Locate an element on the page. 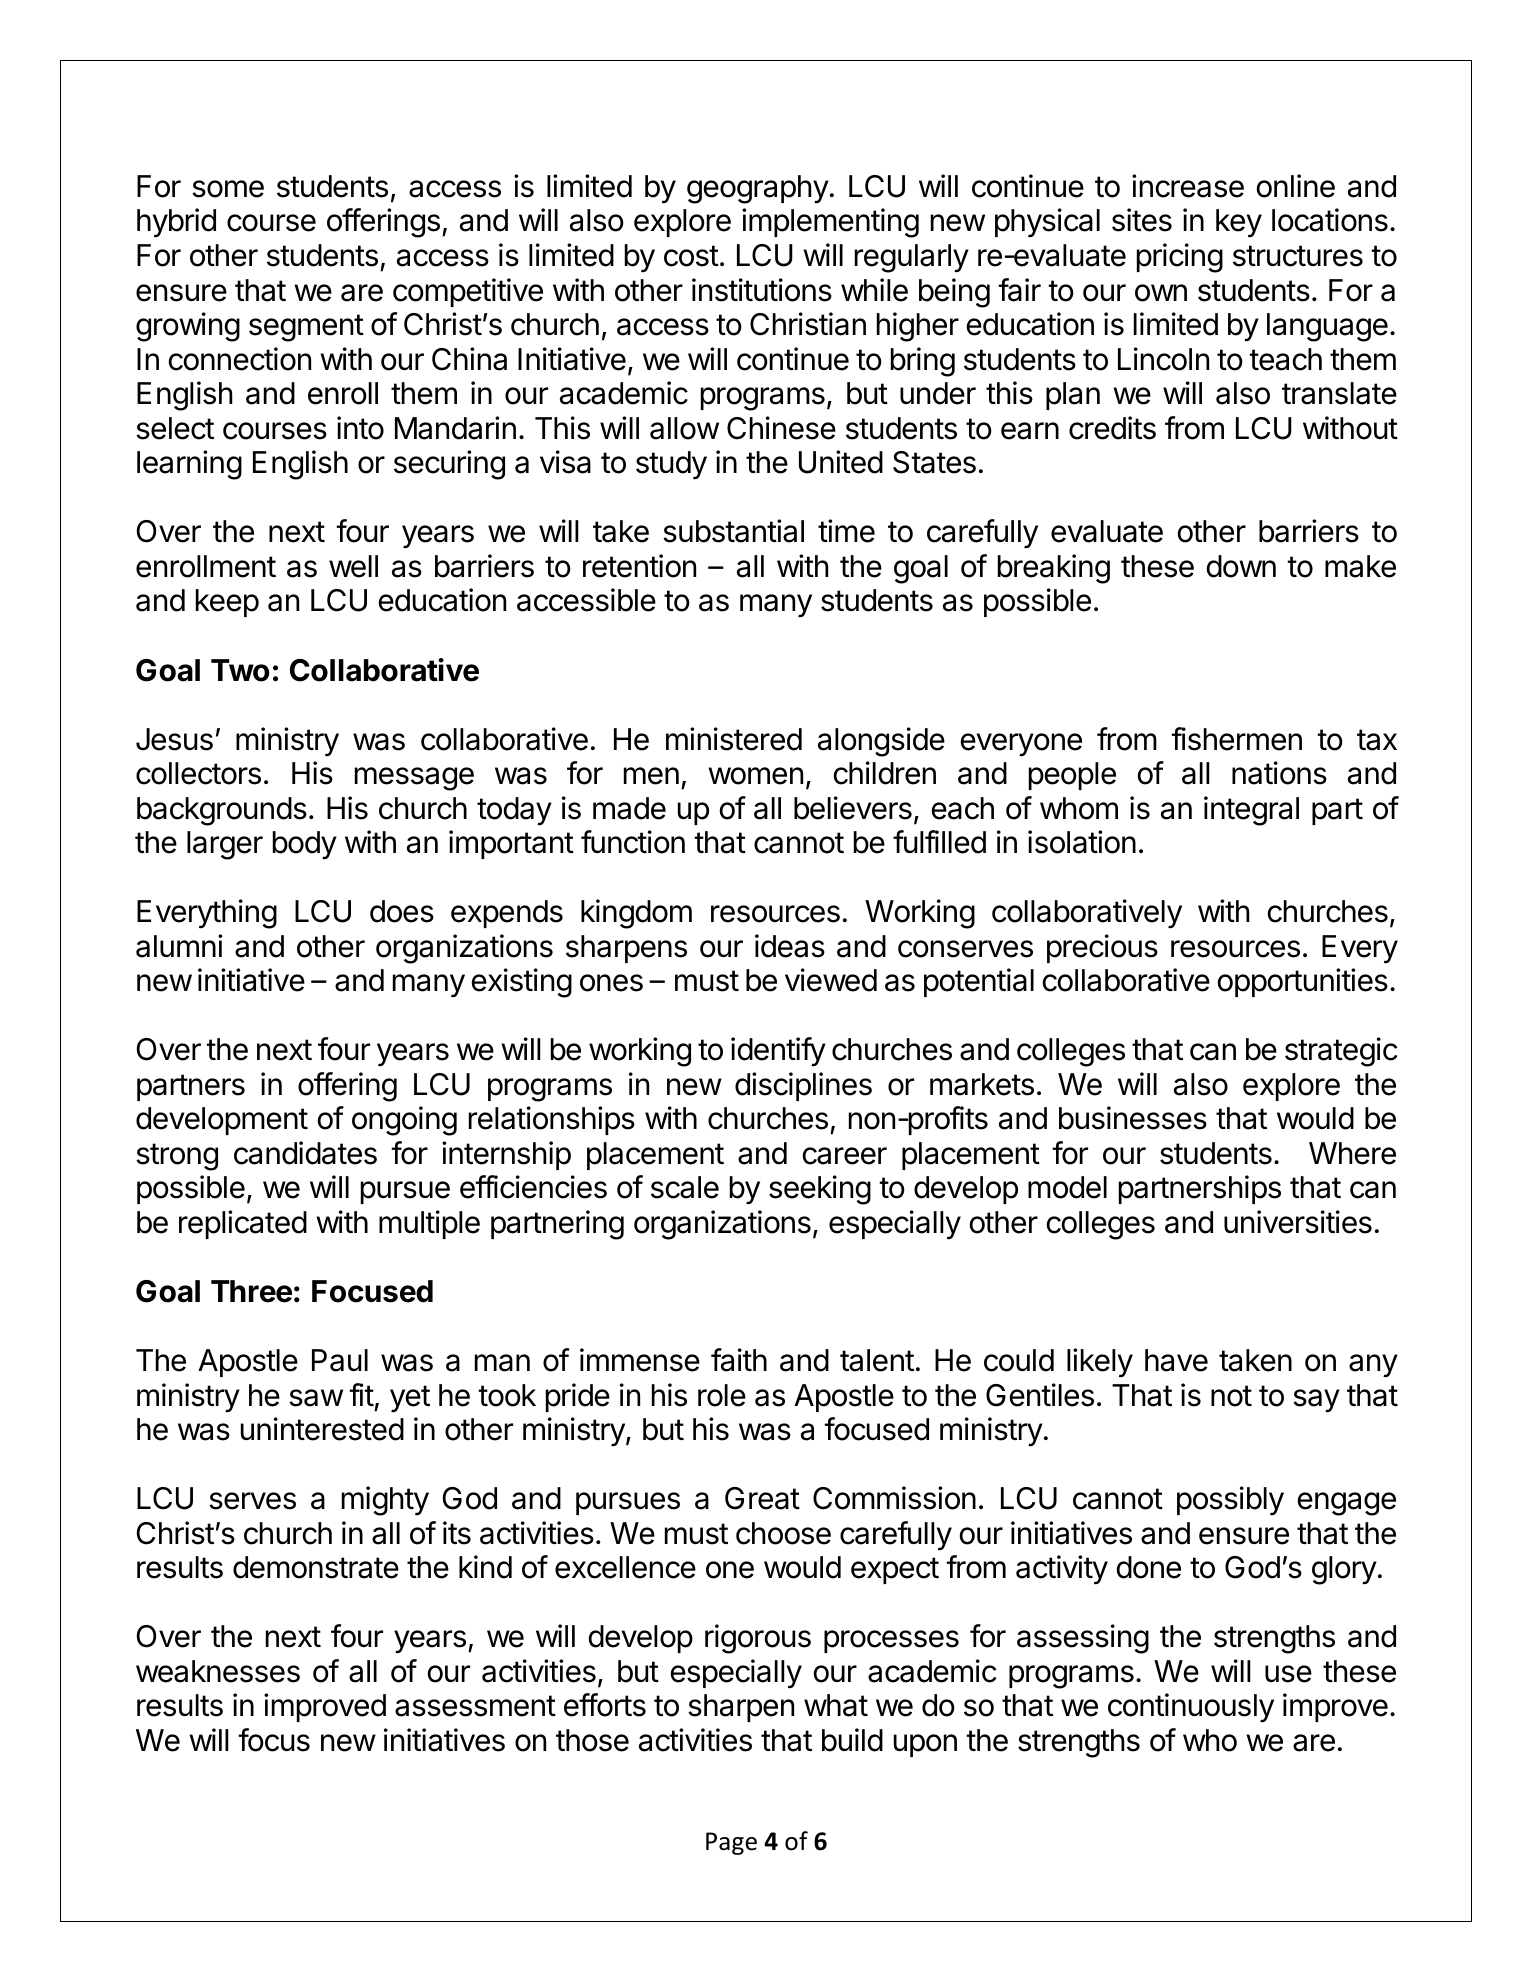 Image resolution: width=1532 pixels, height=1982 pixels. does is located at coordinates (402, 911).
